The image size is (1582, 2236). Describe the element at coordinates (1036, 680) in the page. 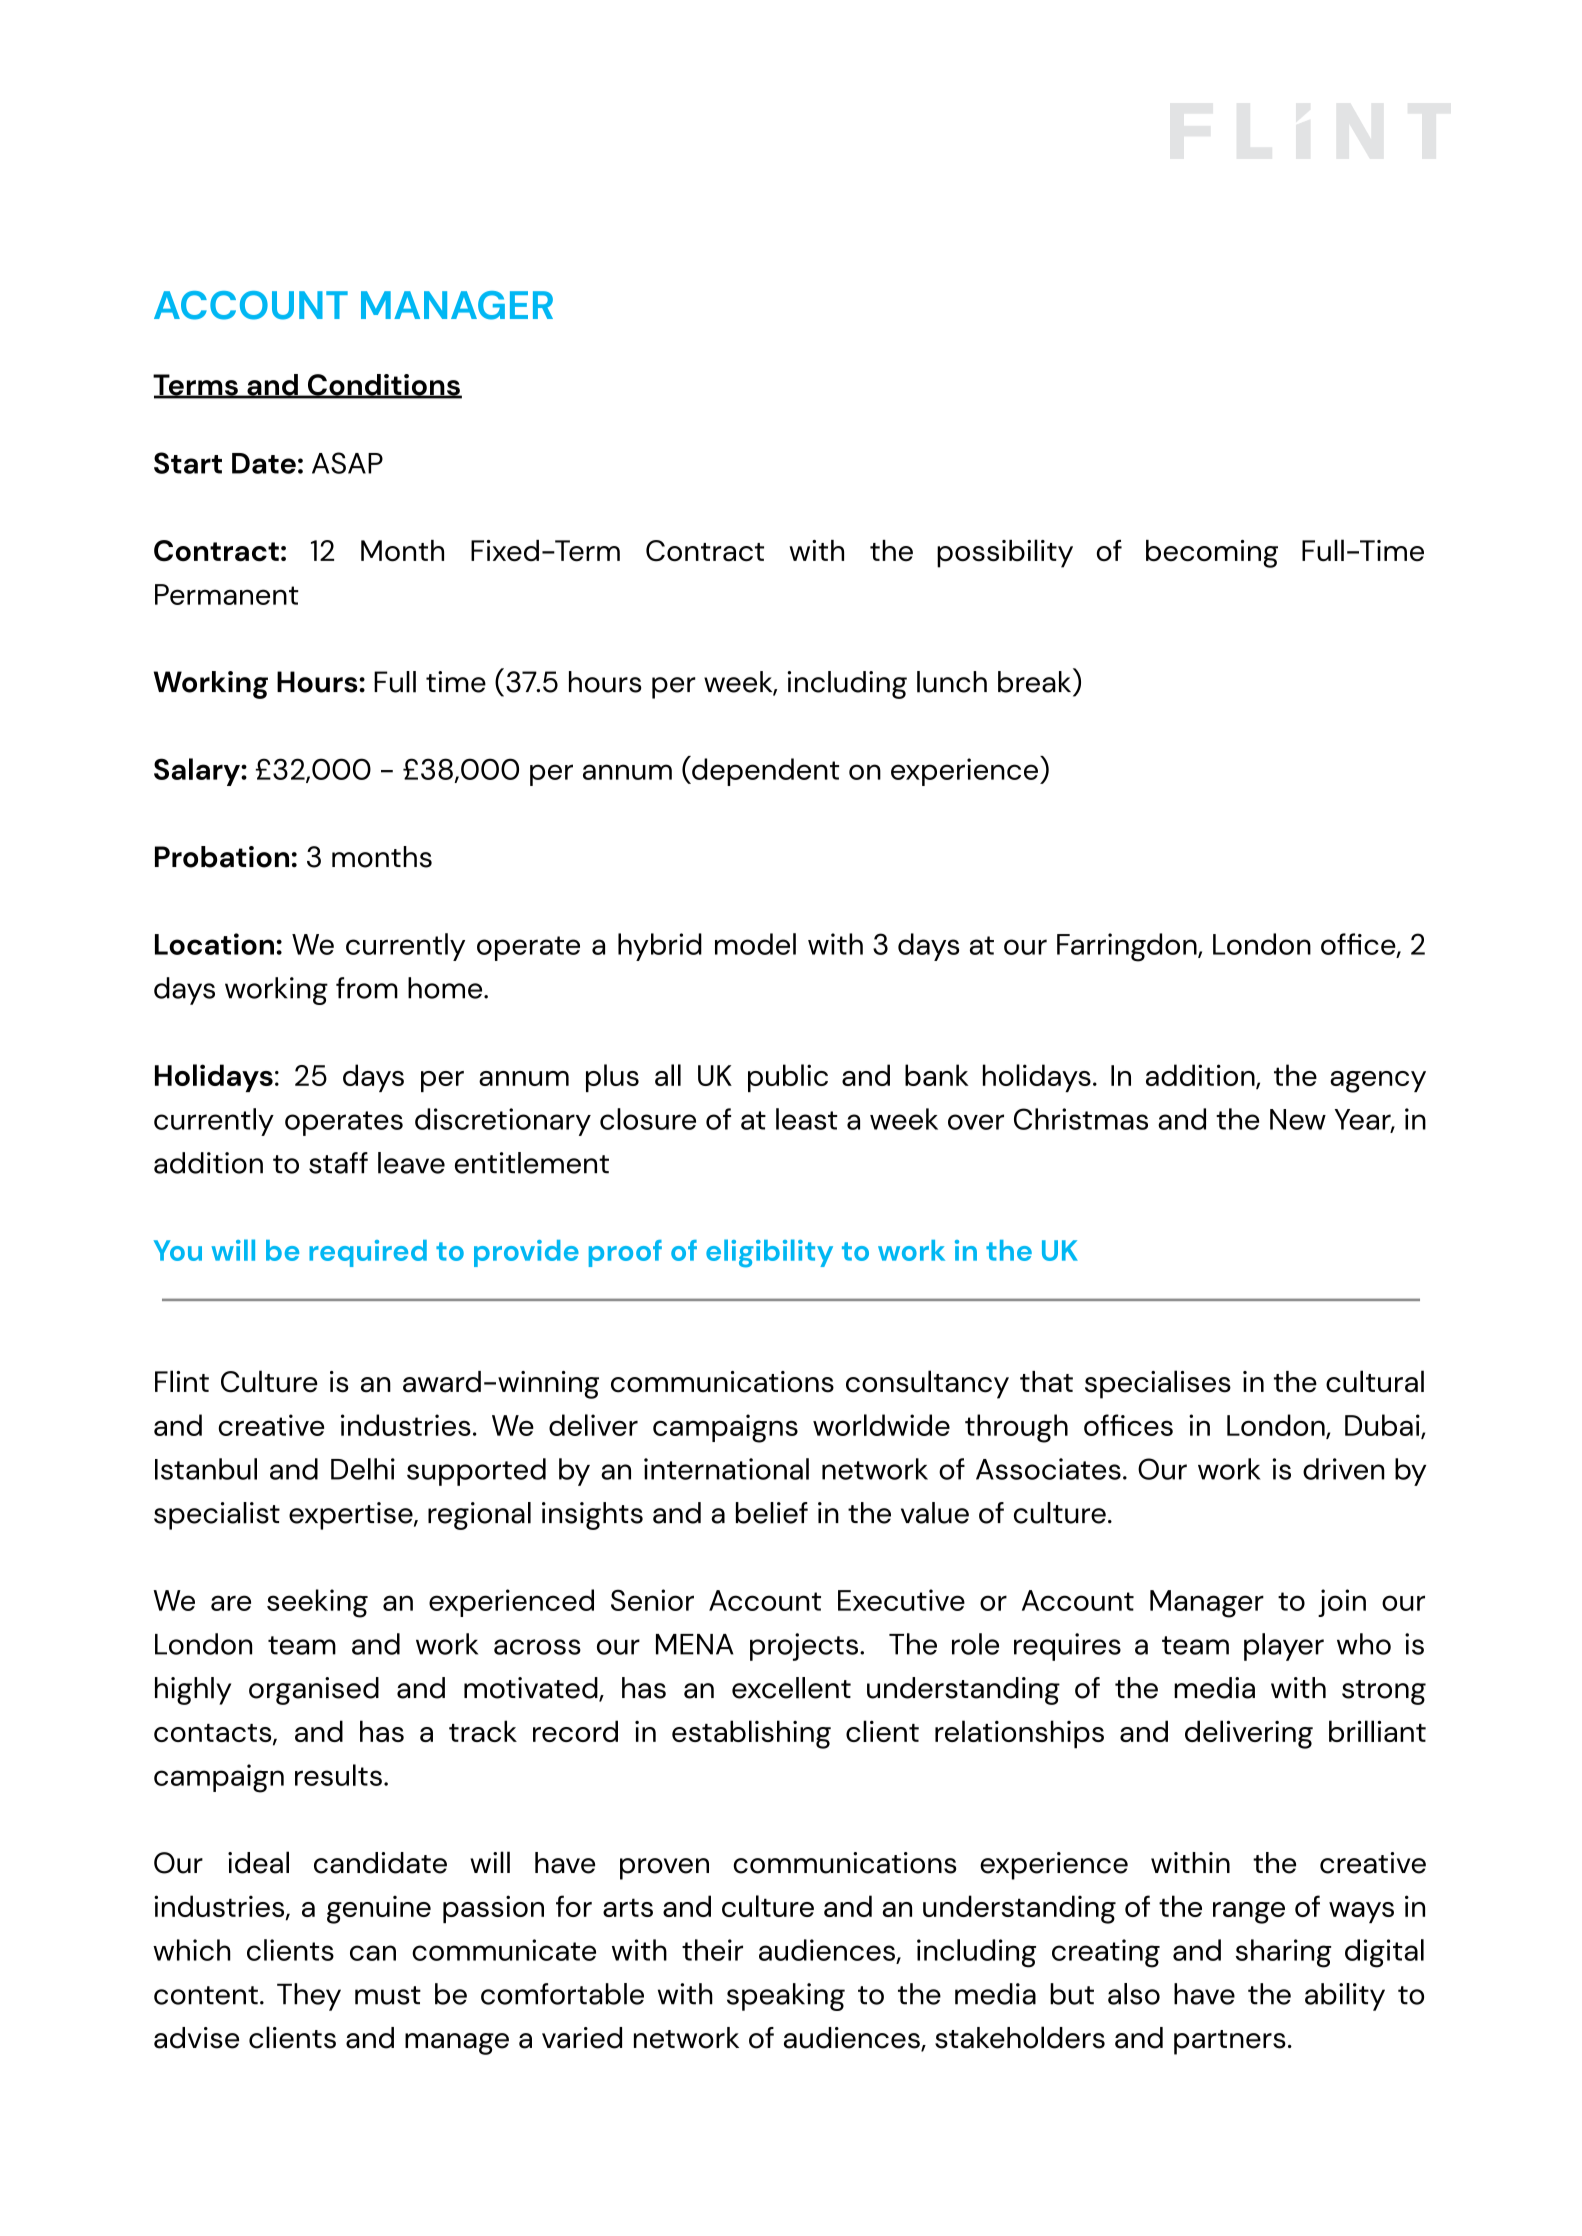

I see `break` at that location.
